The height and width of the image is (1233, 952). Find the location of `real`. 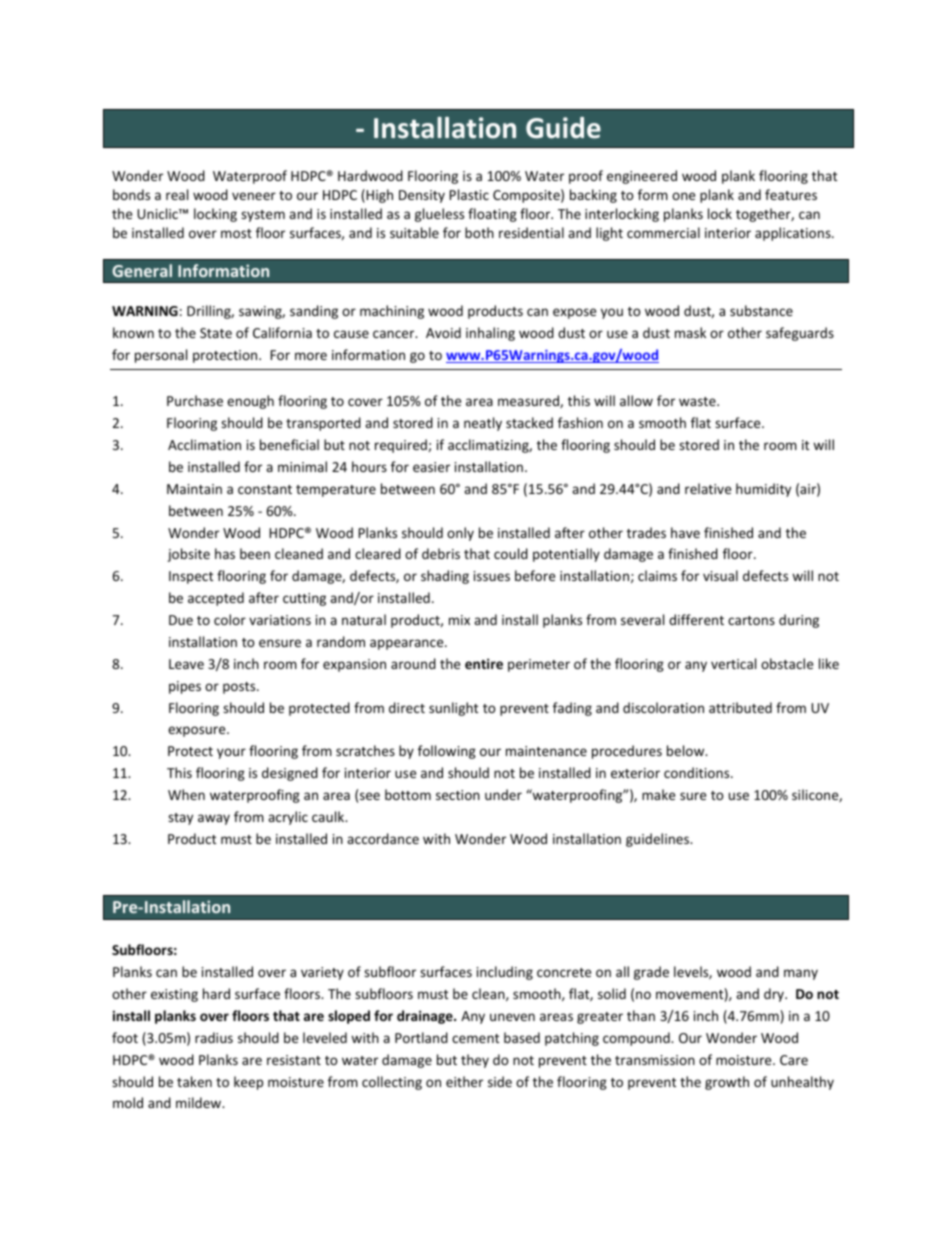

real is located at coordinates (177, 194).
